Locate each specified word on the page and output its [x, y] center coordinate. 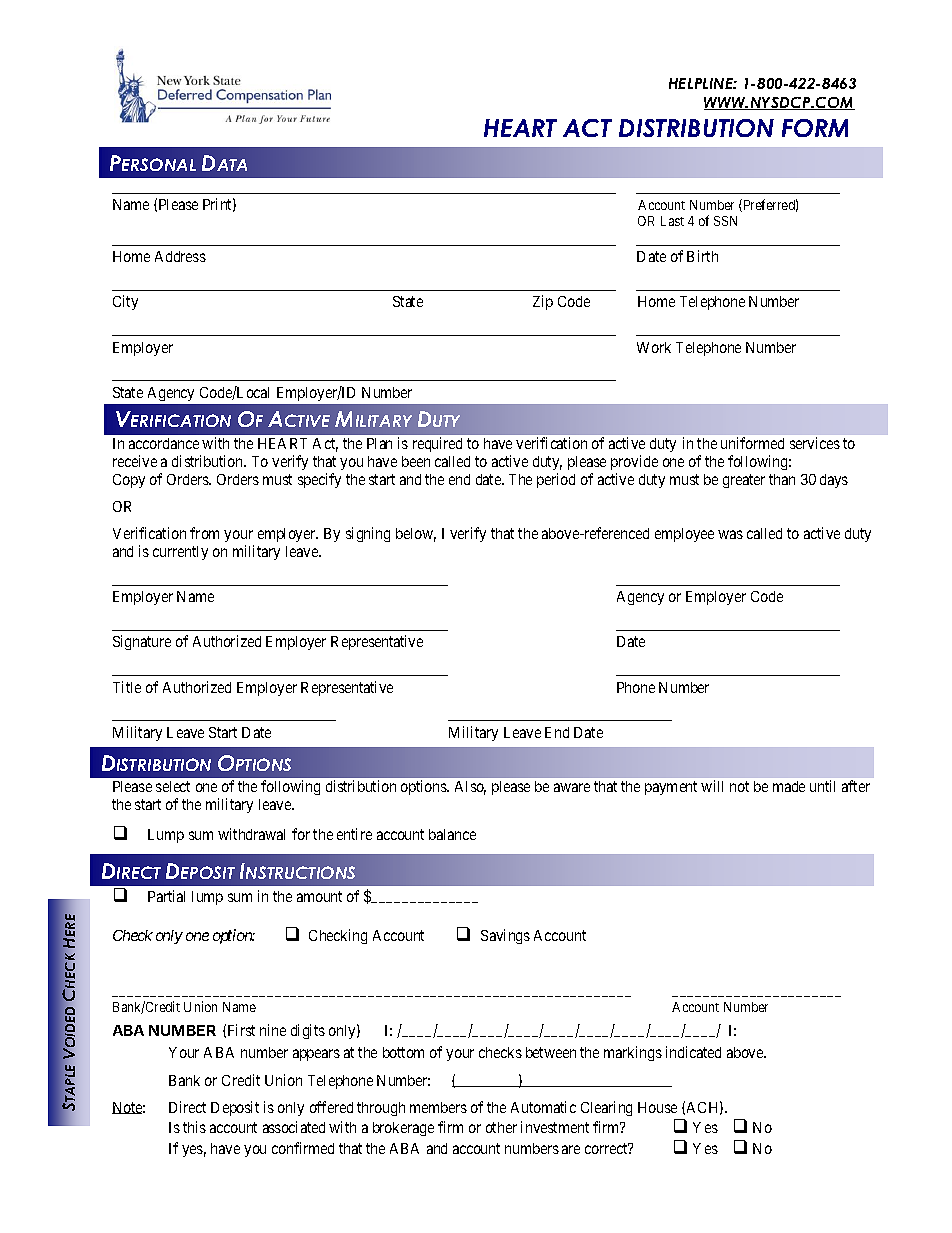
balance [452, 834]
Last [672, 221]
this [194, 1127]
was [730, 534]
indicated [693, 1052]
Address [180, 256]
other [501, 1127]
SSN [725, 221]
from [204, 533]
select [173, 786]
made [789, 786]
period [556, 480]
